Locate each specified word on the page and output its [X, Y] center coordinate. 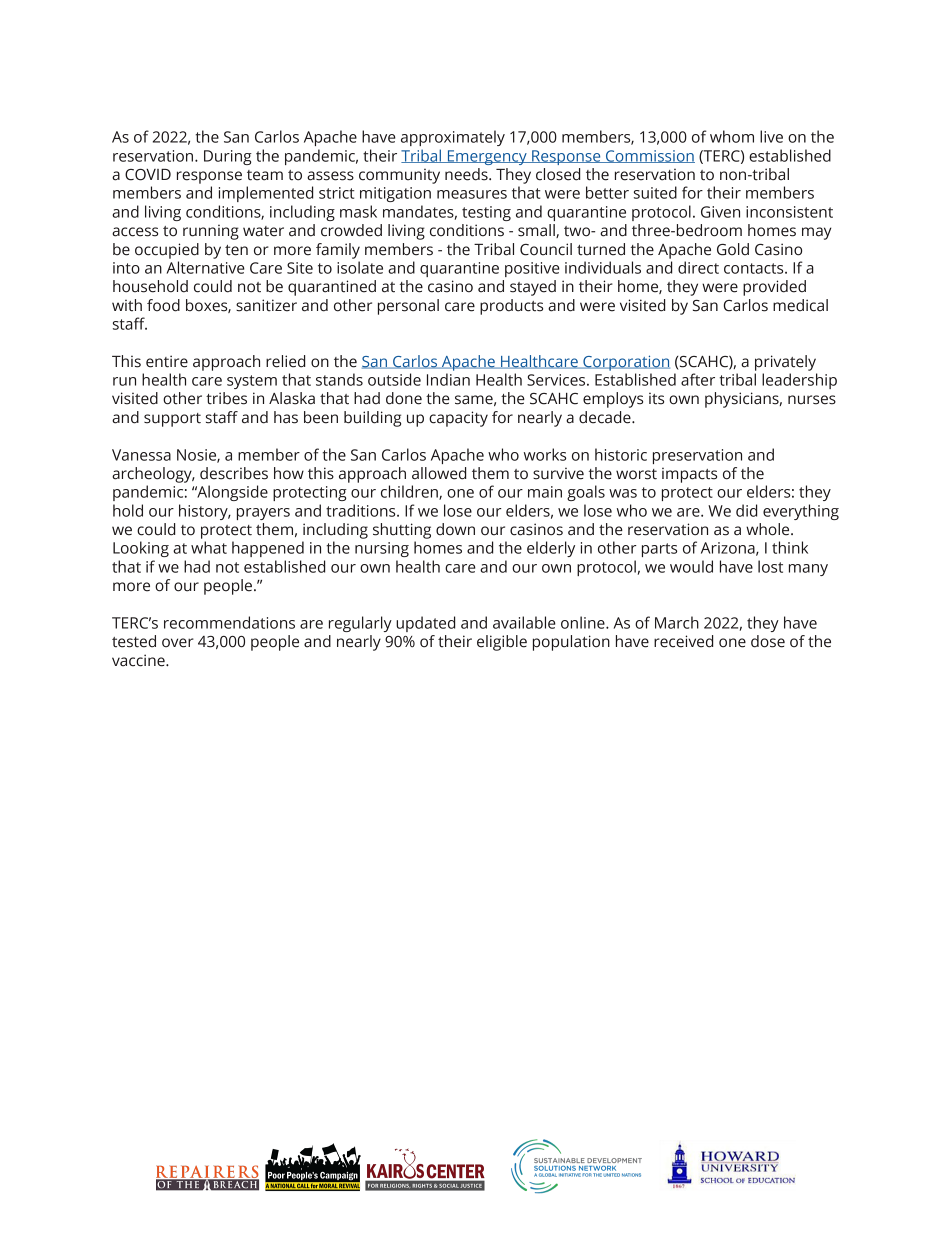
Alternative [206, 267]
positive [532, 269]
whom [732, 136]
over [178, 643]
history [204, 512]
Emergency [487, 157]
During [228, 157]
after [698, 379]
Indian [448, 379]
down [455, 529]
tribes [226, 398]
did [746, 510]
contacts [755, 268]
